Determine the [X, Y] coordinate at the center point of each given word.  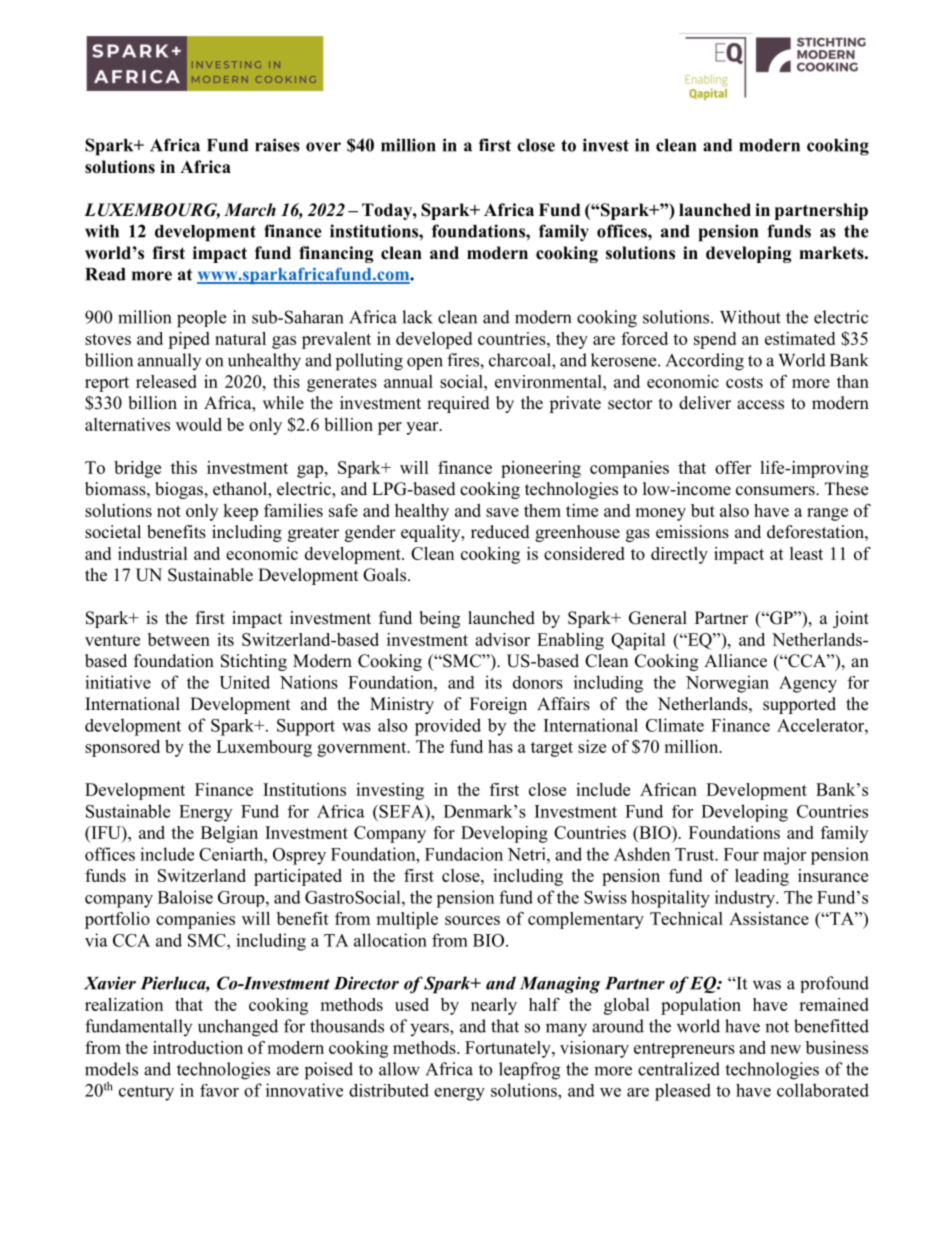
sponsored [122, 748]
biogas [179, 490]
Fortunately [509, 1049]
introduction [198, 1047]
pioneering [541, 469]
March [250, 210]
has [500, 746]
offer [733, 467]
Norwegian [727, 684]
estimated [800, 338]
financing [336, 254]
